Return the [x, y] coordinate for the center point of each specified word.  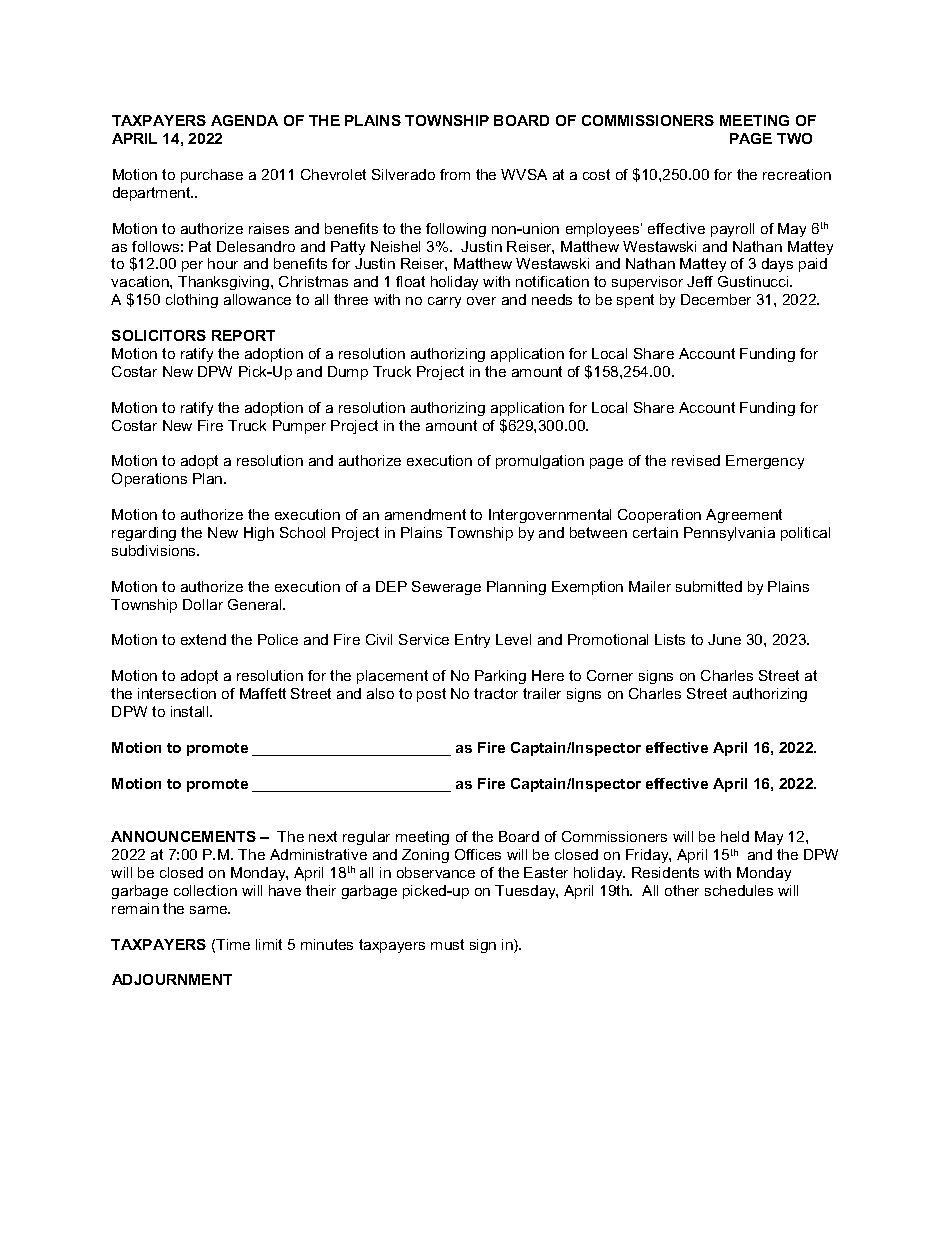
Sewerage [446, 588]
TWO [794, 138]
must [447, 944]
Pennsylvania [729, 534]
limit [269, 944]
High [259, 534]
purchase [212, 176]
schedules [739, 890]
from [455, 174]
